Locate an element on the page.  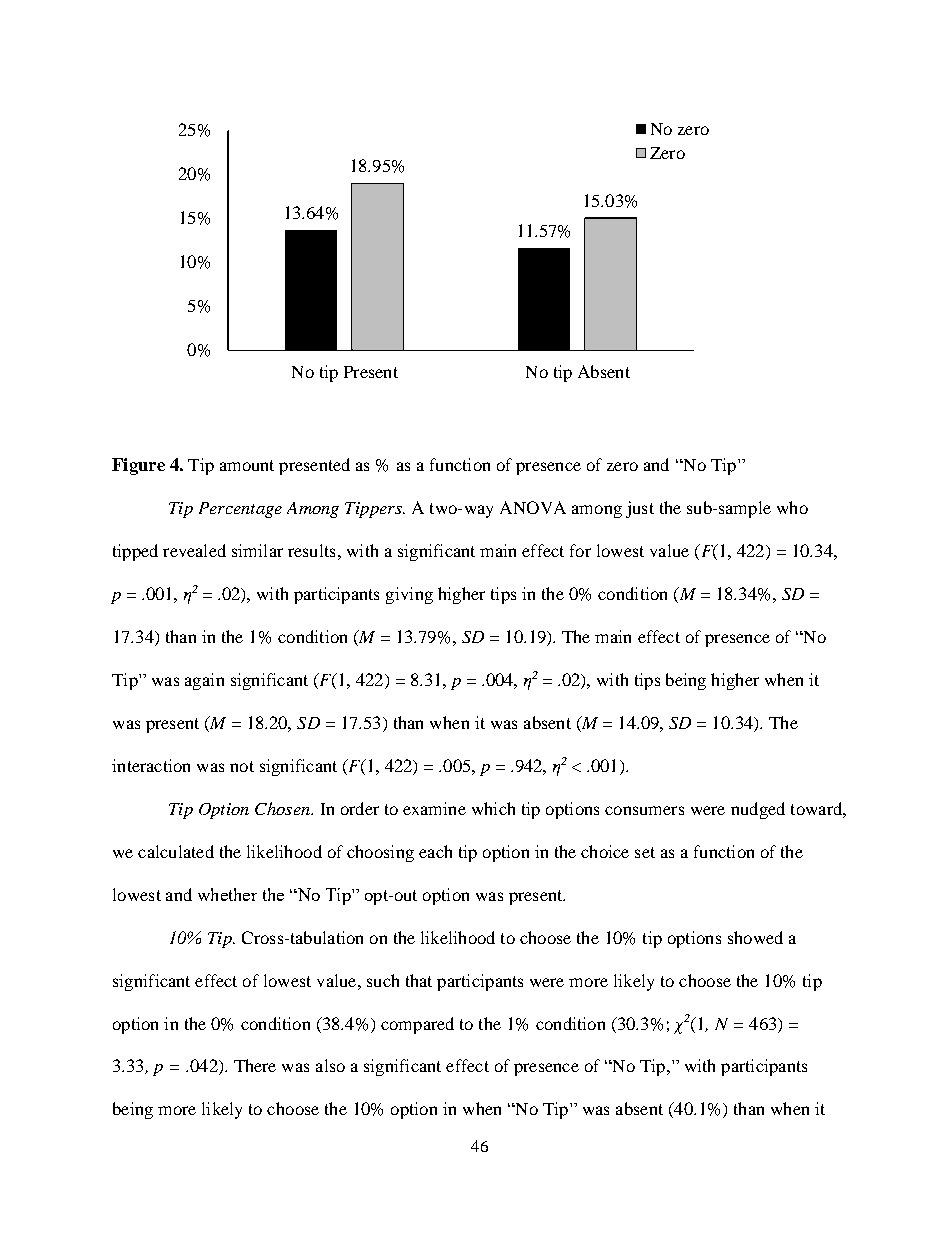
nudged is located at coordinates (758, 810).
